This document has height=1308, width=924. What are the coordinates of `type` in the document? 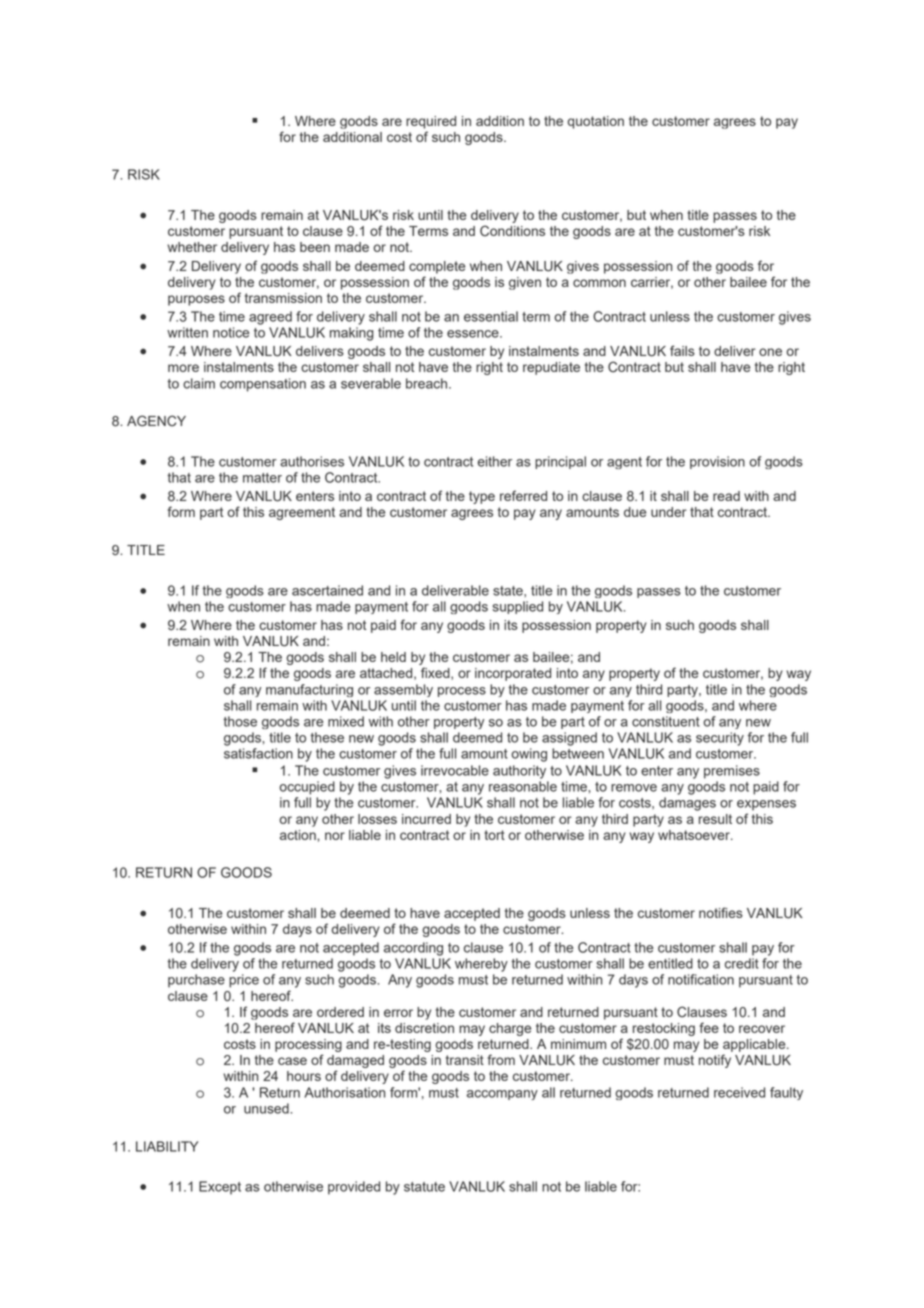 It's located at (482, 497).
